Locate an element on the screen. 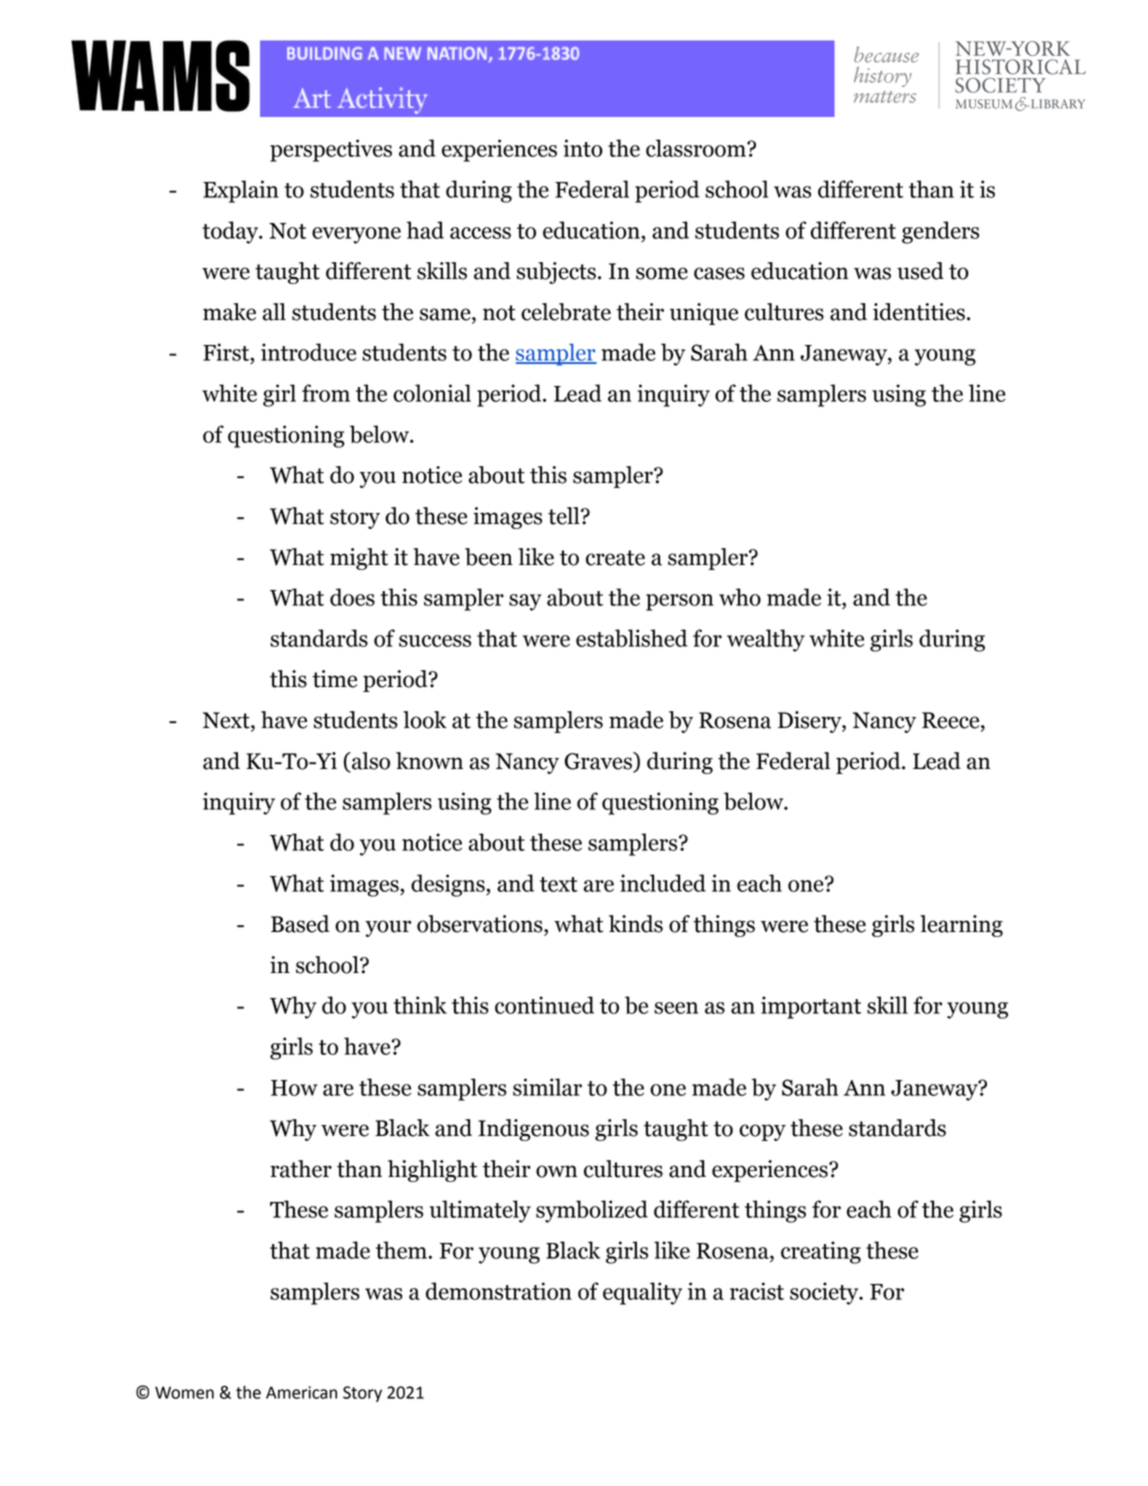 Image resolution: width=1148 pixels, height=1486 pixels. equality is located at coordinates (642, 1293).
